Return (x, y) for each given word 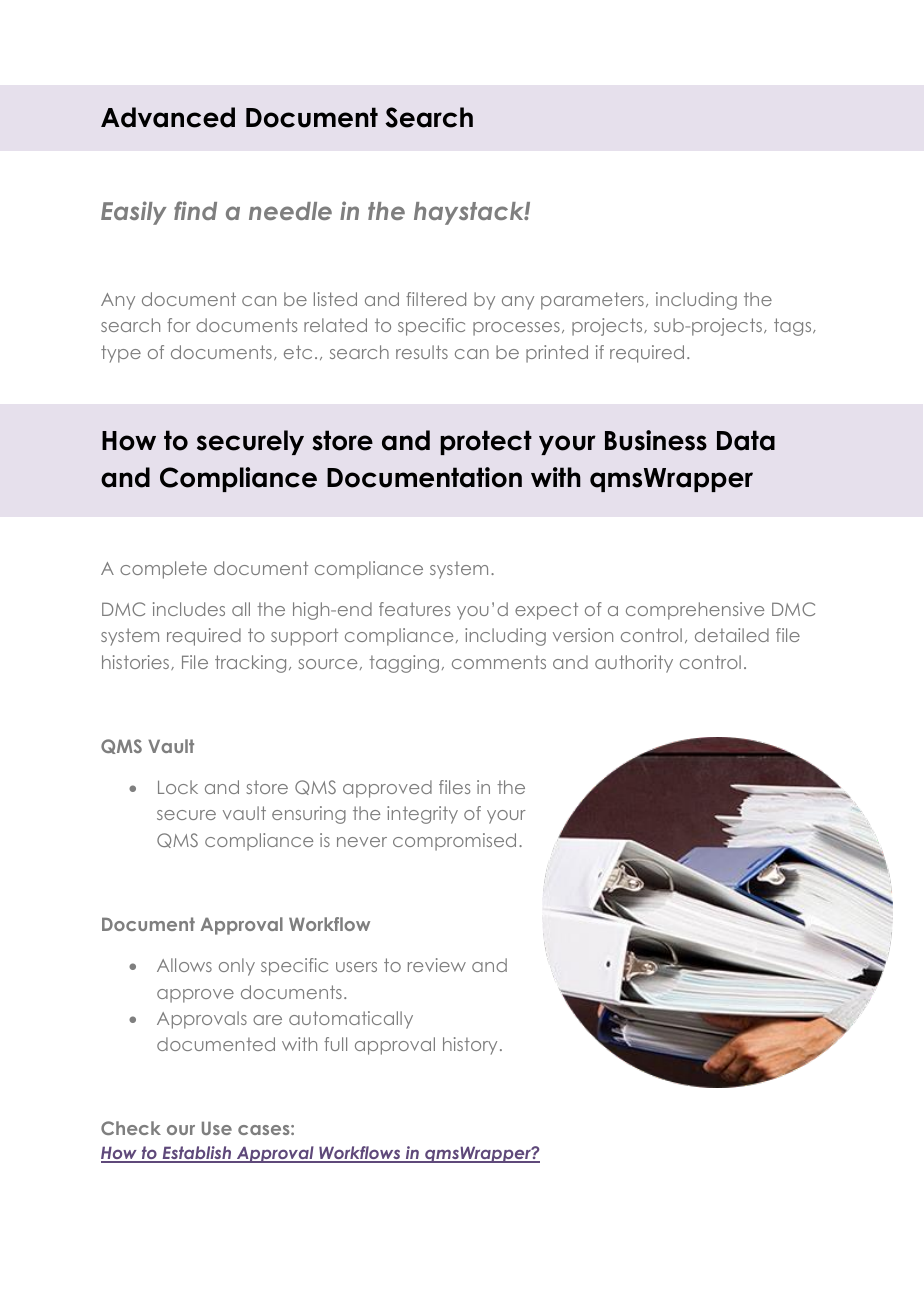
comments (499, 662)
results (422, 352)
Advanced (168, 117)
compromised (454, 842)
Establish (197, 1154)
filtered (436, 299)
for (179, 325)
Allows (184, 965)
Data (746, 440)
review (437, 965)
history (470, 1046)
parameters (592, 301)
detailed (732, 635)
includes (189, 609)
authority (634, 664)
